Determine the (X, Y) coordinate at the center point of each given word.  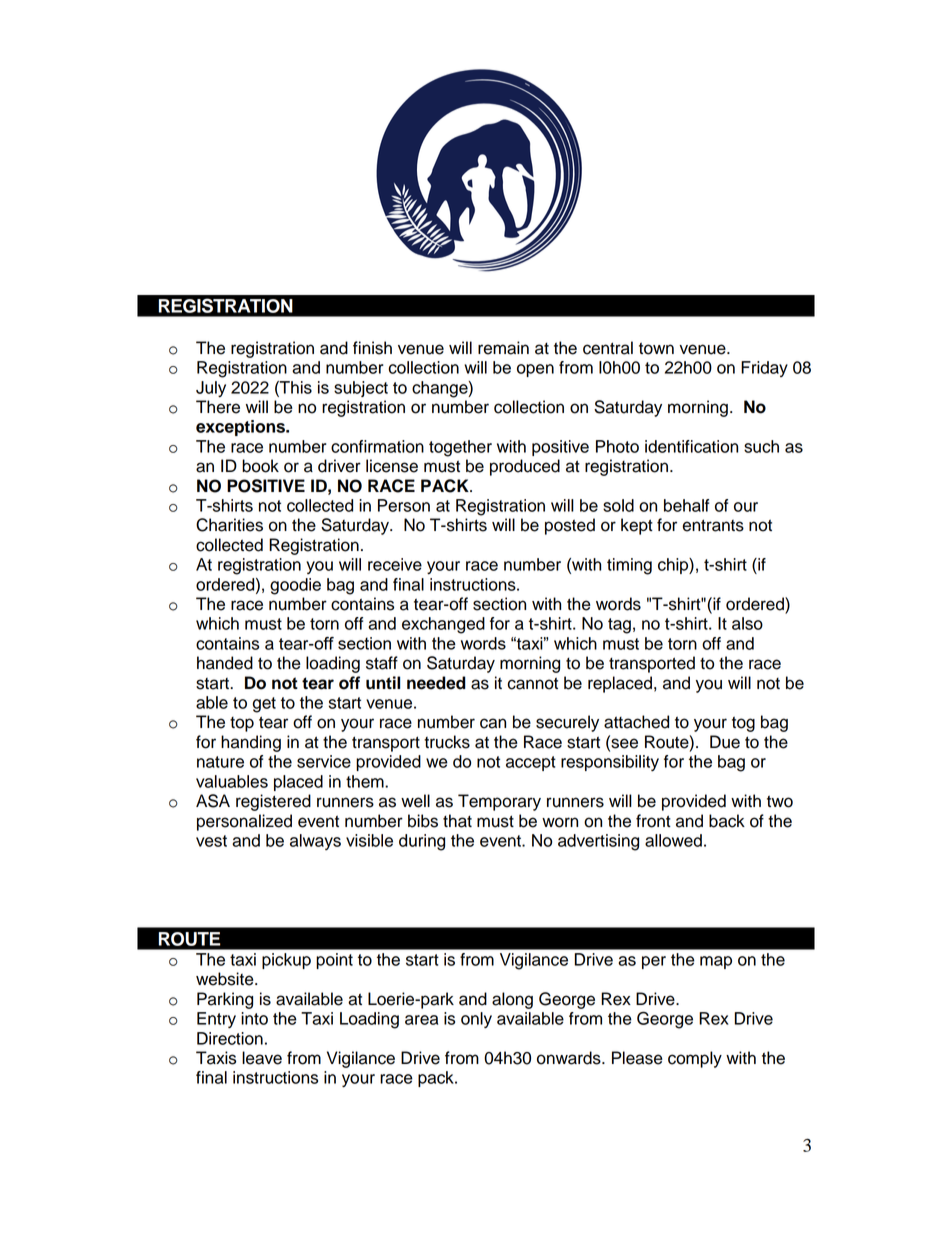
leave (262, 1058)
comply (695, 1059)
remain (503, 348)
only (476, 1020)
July (211, 389)
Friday (764, 369)
